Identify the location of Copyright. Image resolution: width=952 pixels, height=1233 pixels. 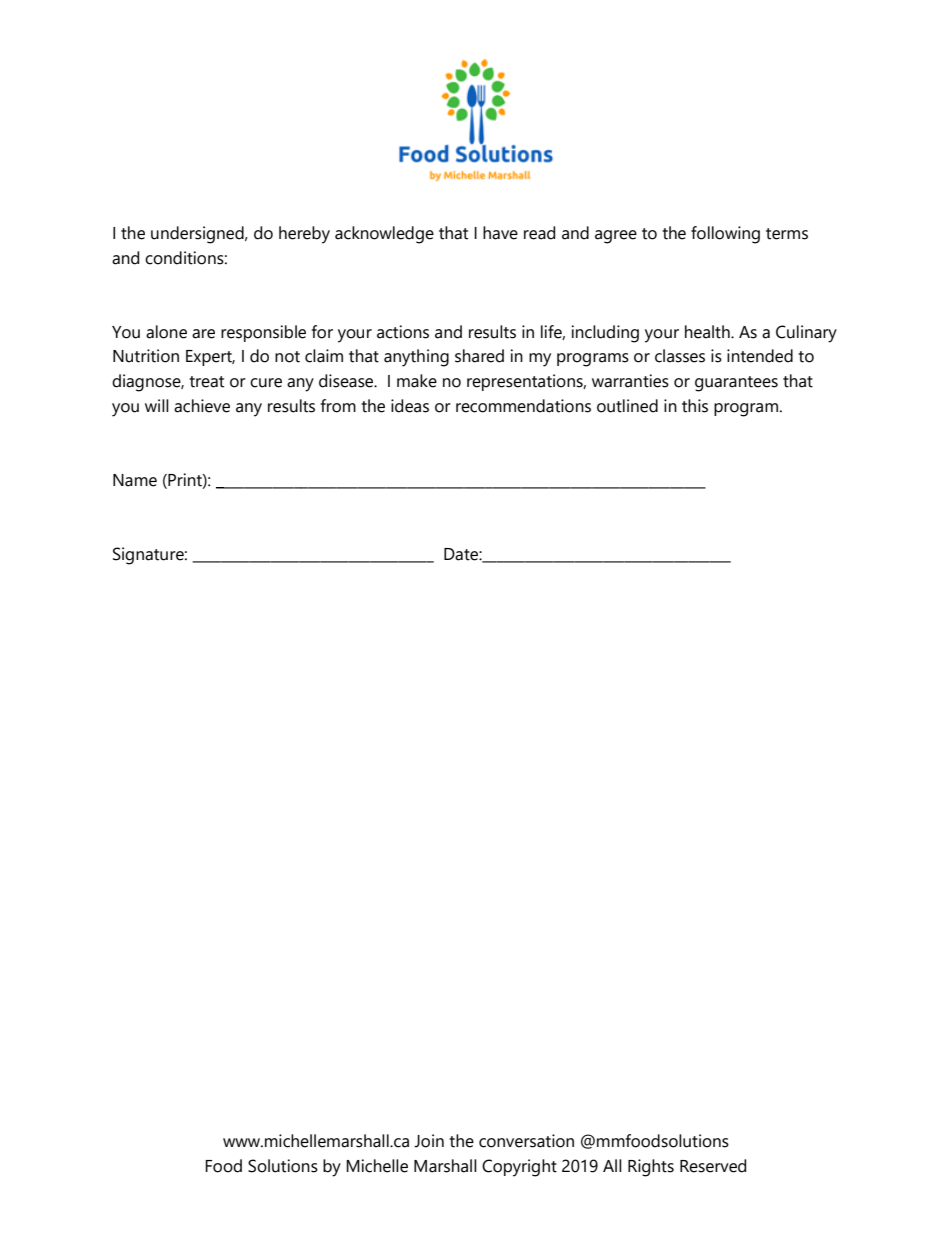
(519, 1168).
